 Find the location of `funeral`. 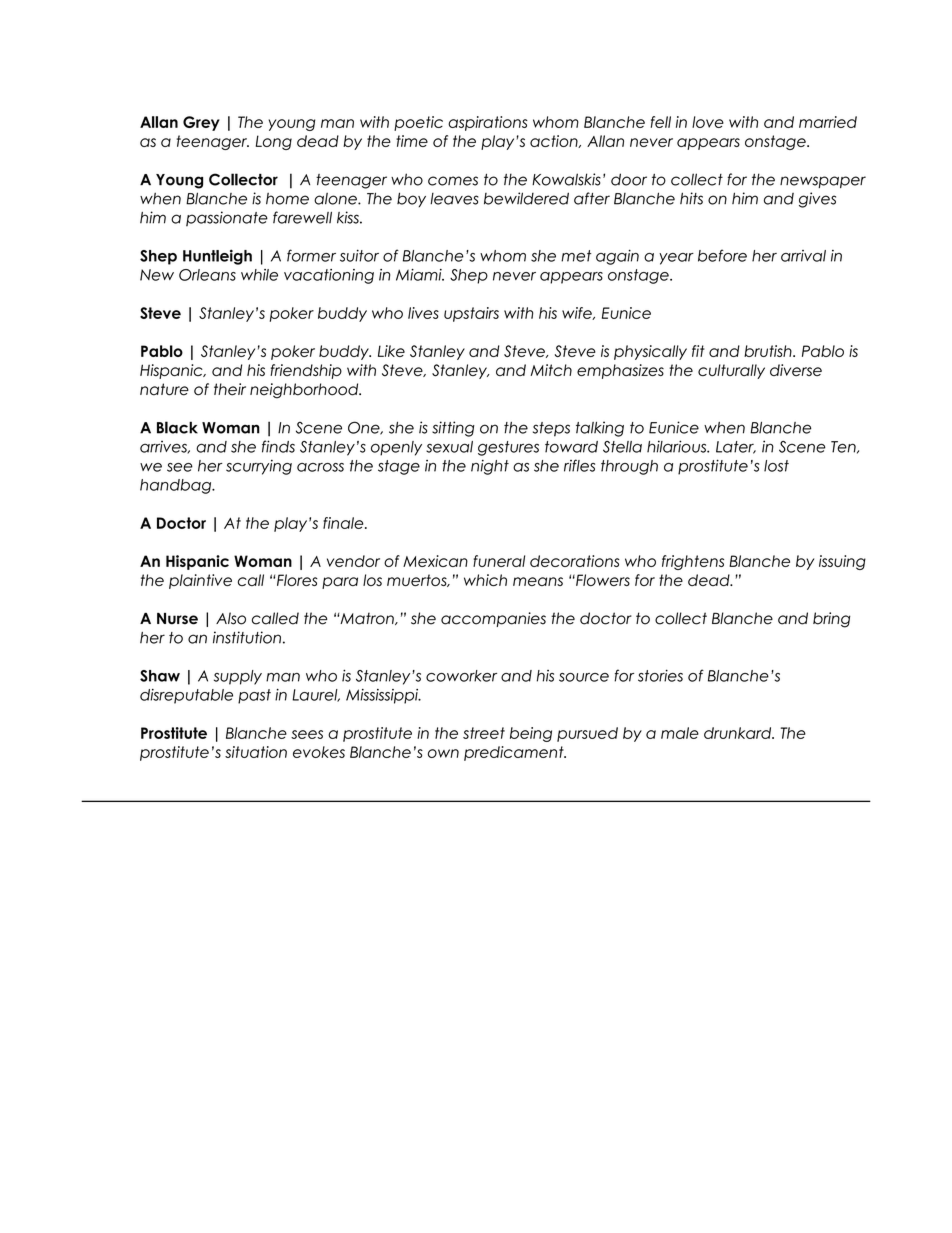

funeral is located at coordinates (499, 561).
